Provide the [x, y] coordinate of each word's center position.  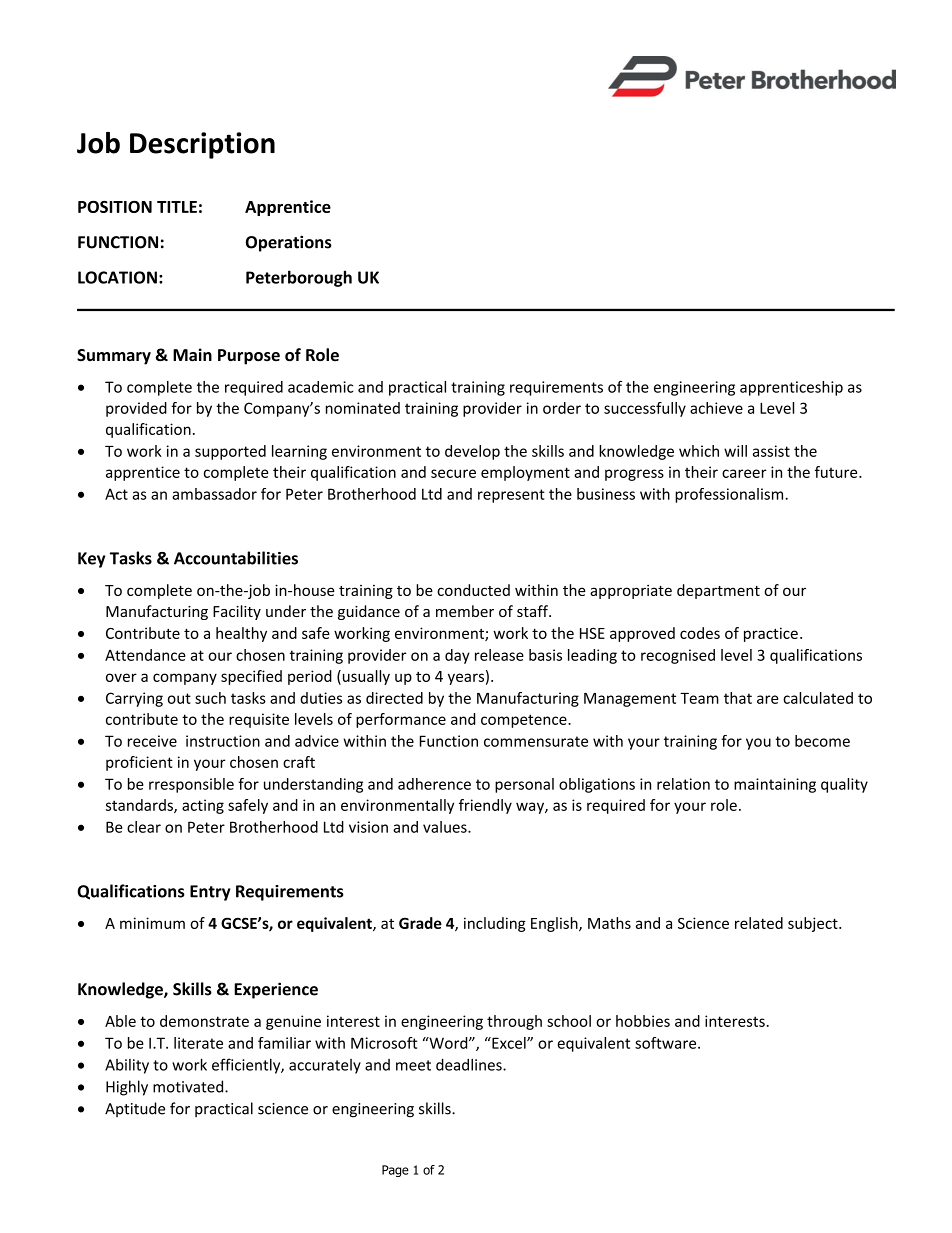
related [759, 923]
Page [395, 1171]
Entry [210, 893]
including [495, 924]
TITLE [177, 207]
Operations [289, 243]
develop [472, 452]
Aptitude [135, 1109]
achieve [716, 408]
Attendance [145, 655]
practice [771, 634]
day [457, 656]
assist [771, 451]
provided [136, 409]
